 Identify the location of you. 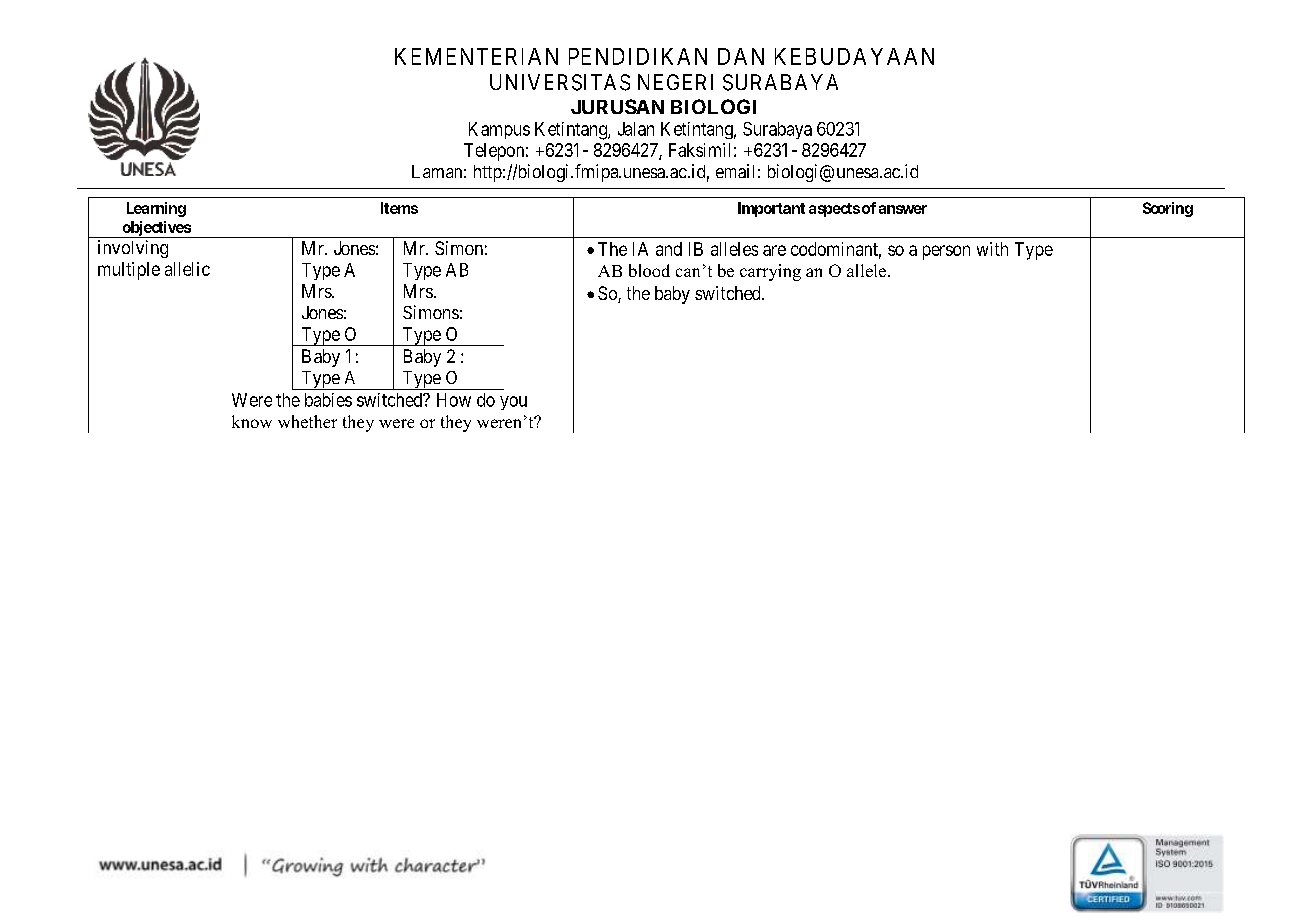
(513, 403).
